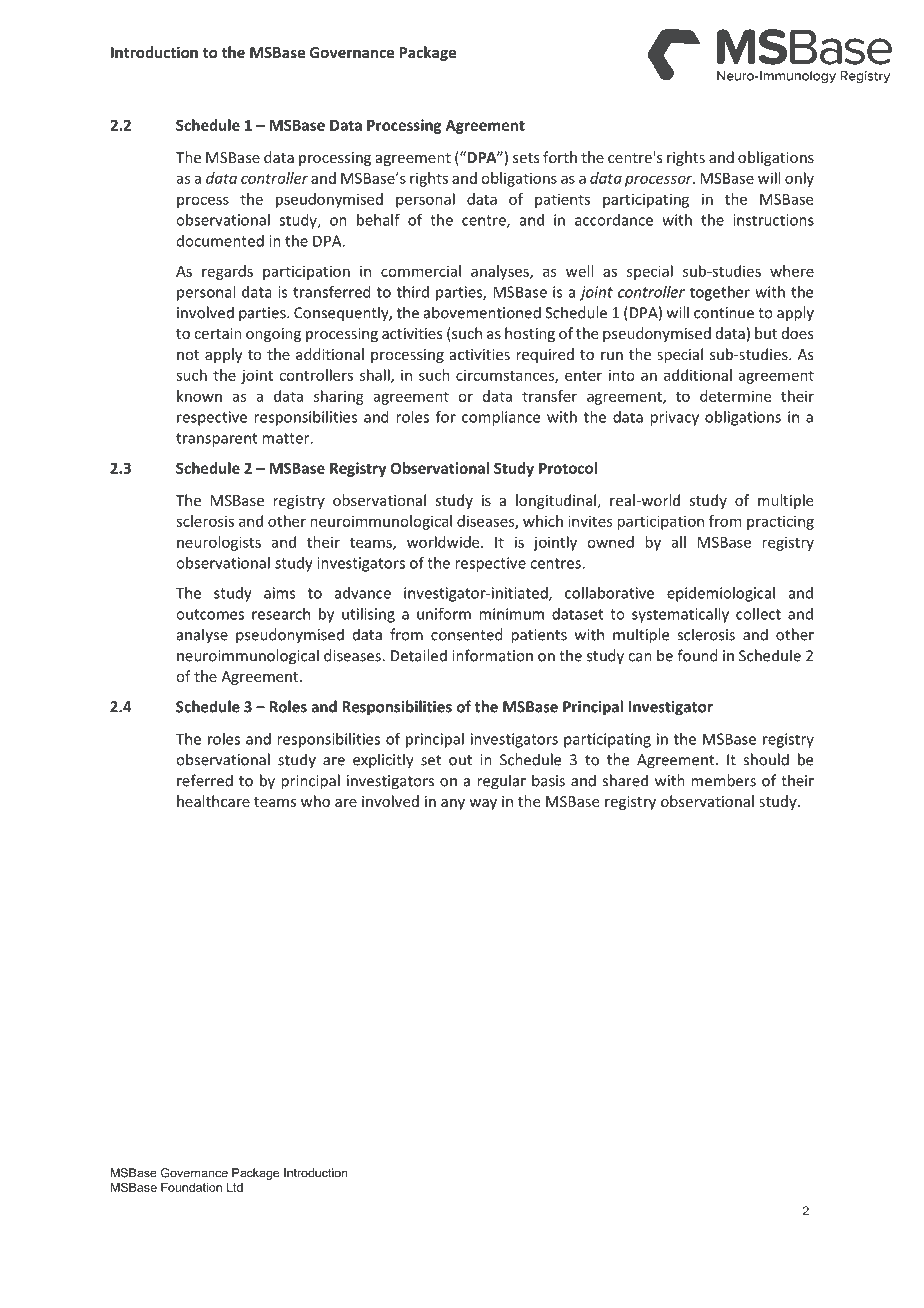 This image has width=924, height=1308. I want to click on way, so click(483, 804).
